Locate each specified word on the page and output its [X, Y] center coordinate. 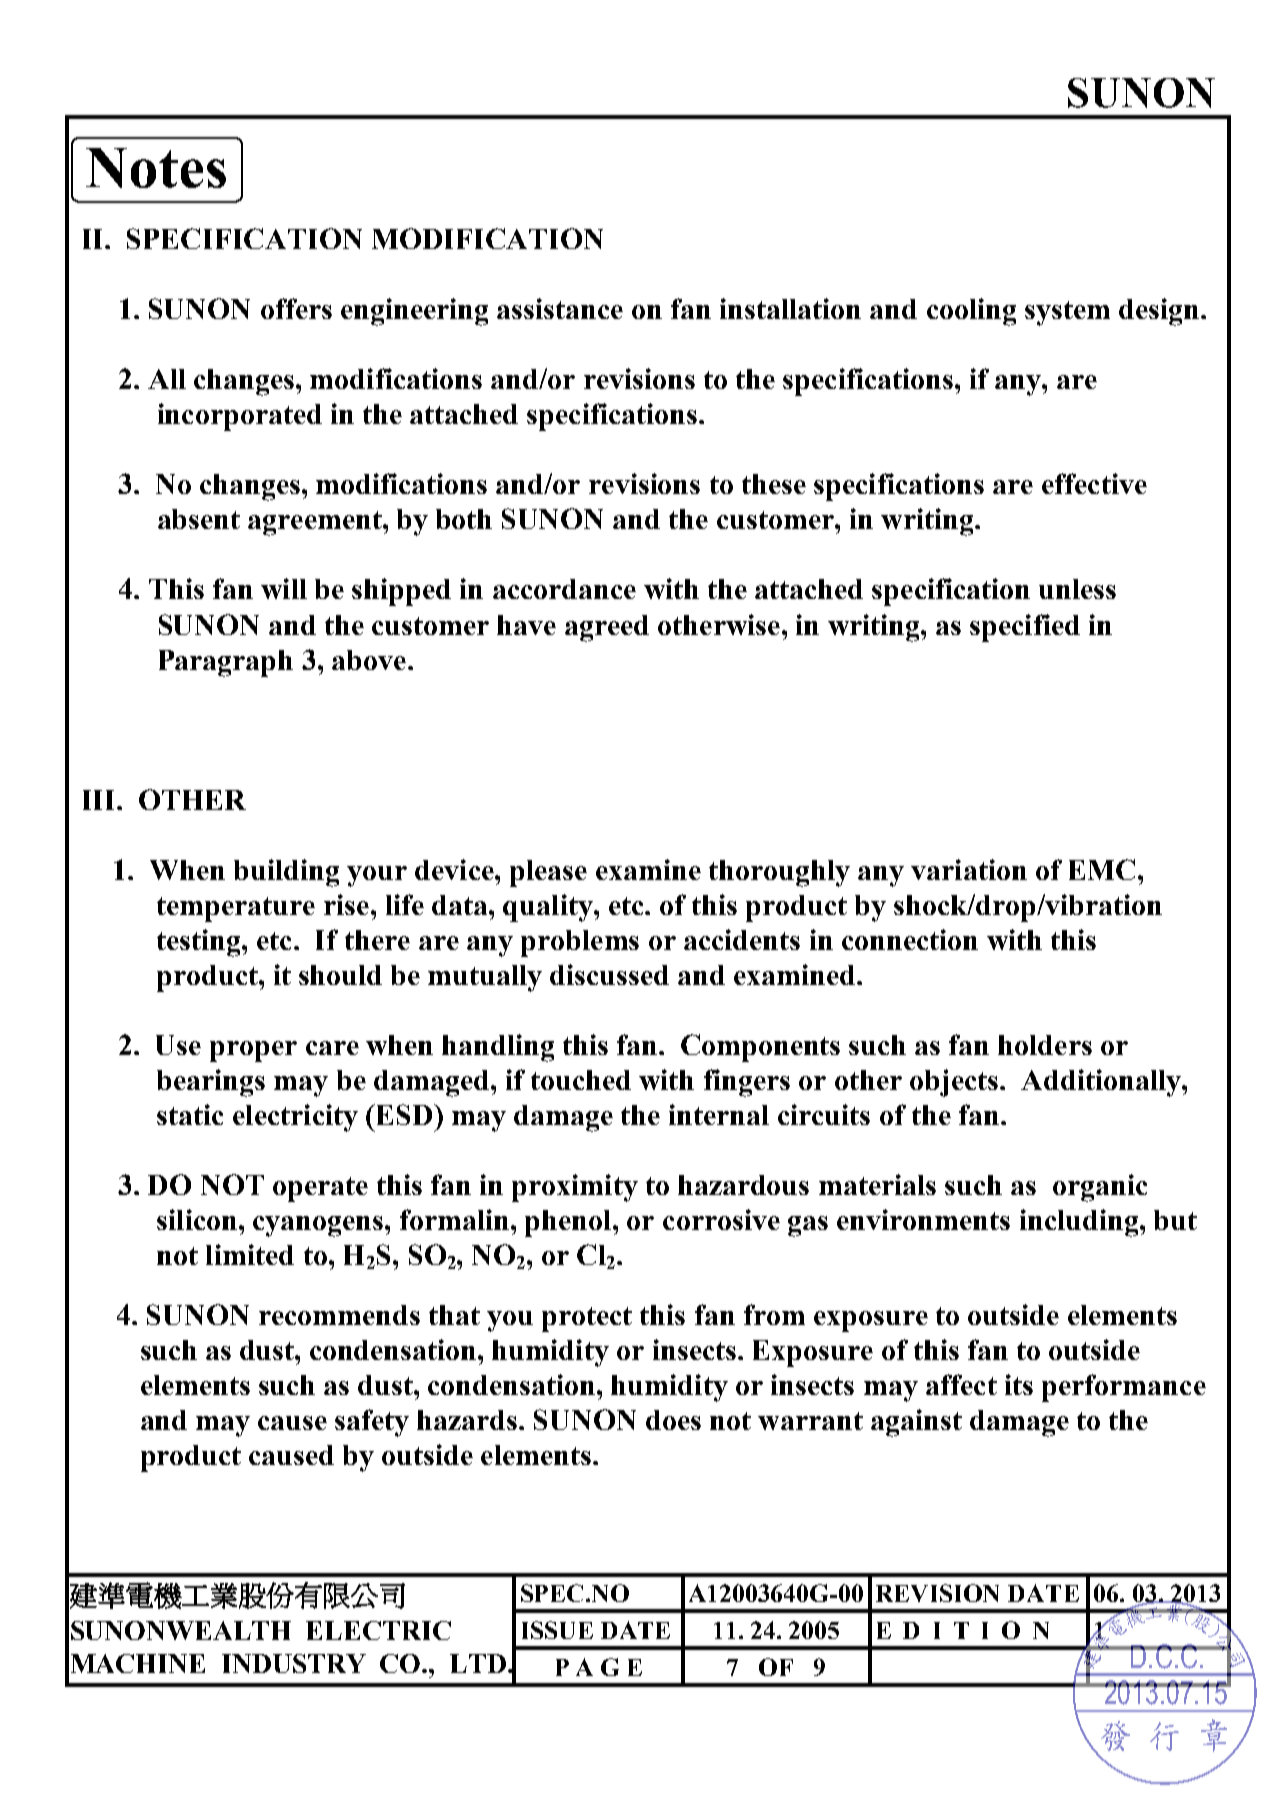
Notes [156, 168]
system [1067, 313]
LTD [478, 1663]
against [916, 1423]
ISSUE [557, 1630]
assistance [560, 308]
